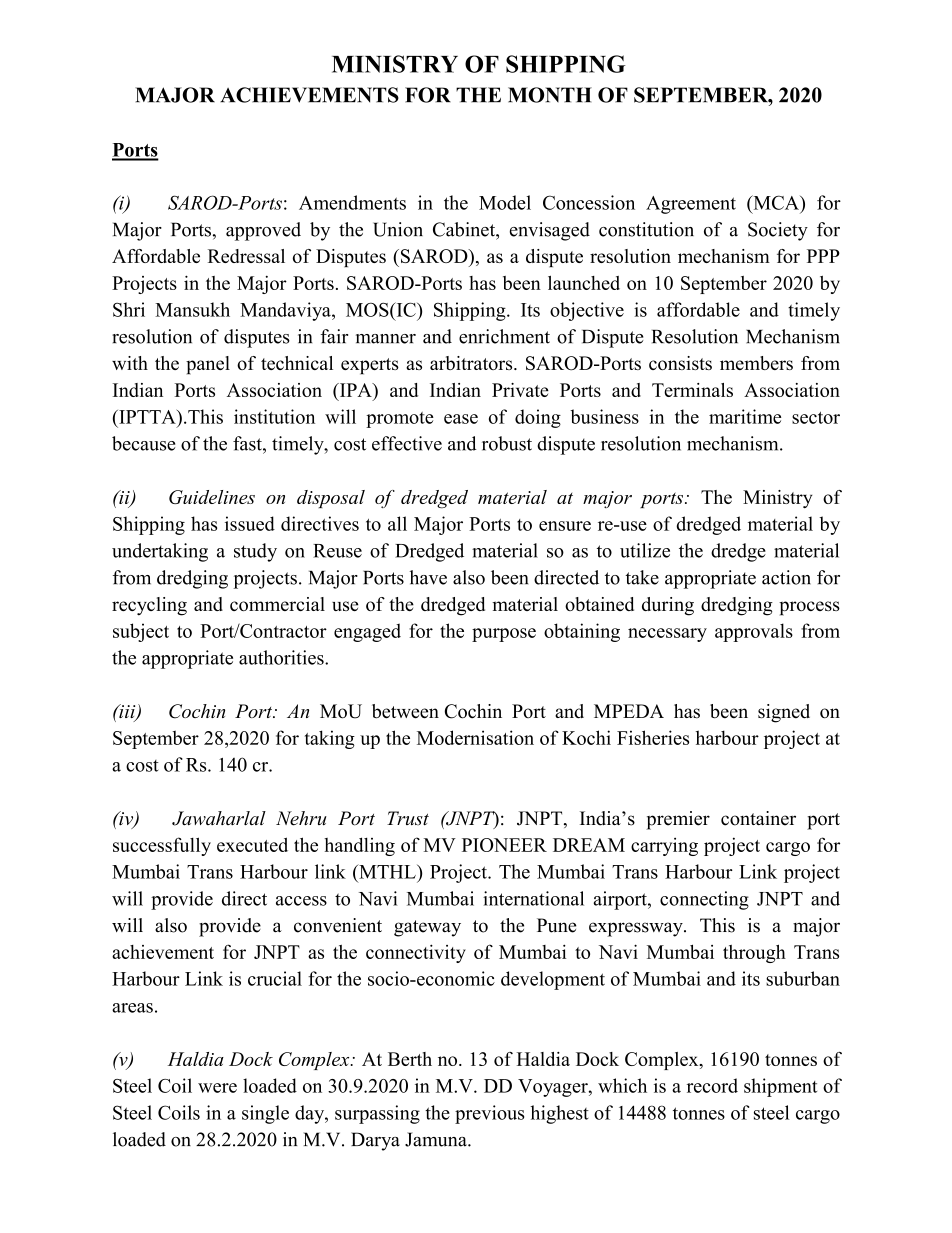 Image resolution: width=952 pixels, height=1233 pixels. Describe the element at coordinates (263, 231) in the screenshot. I see `approved` at that location.
